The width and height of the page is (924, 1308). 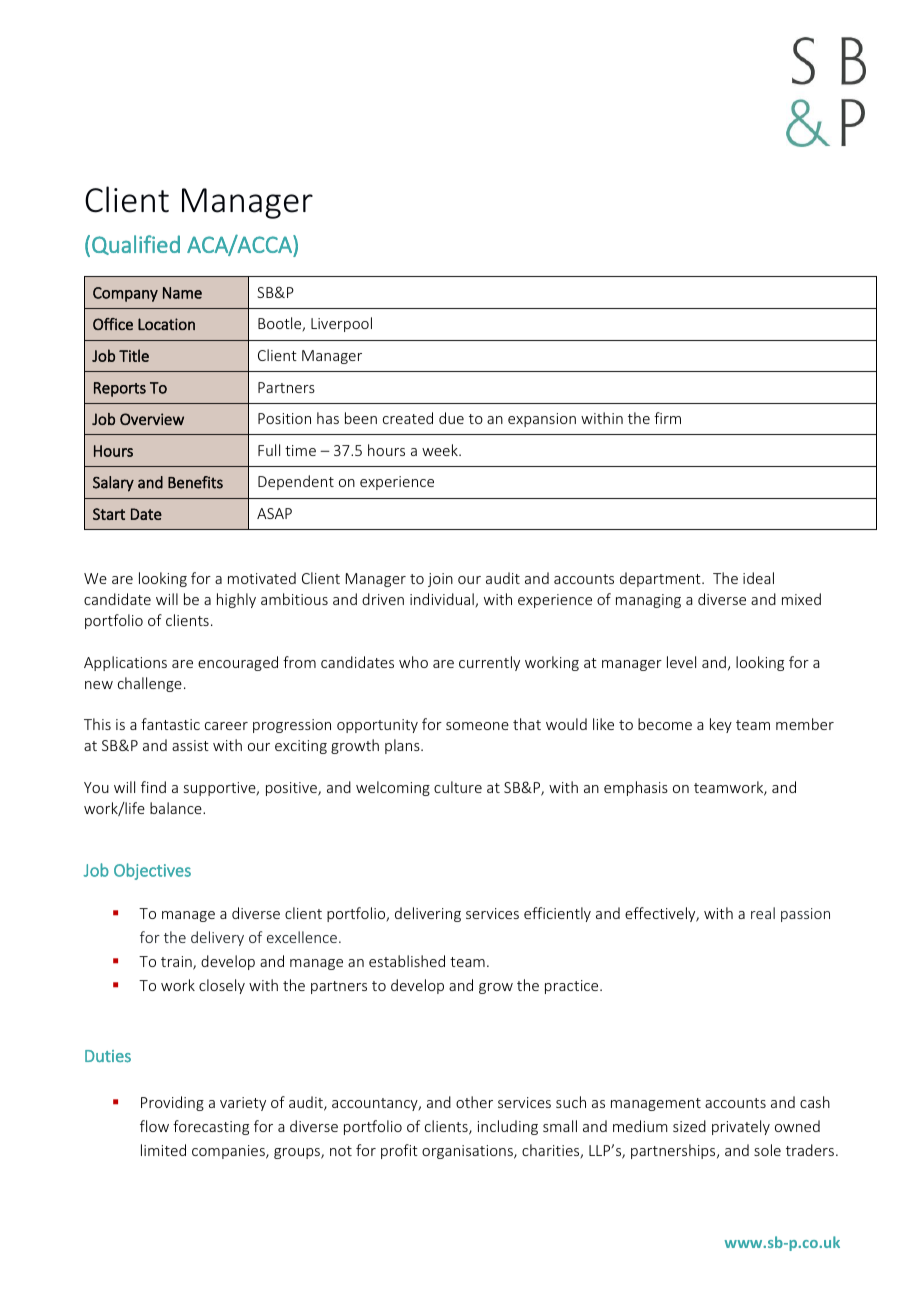 I want to click on other, so click(x=474, y=1102).
